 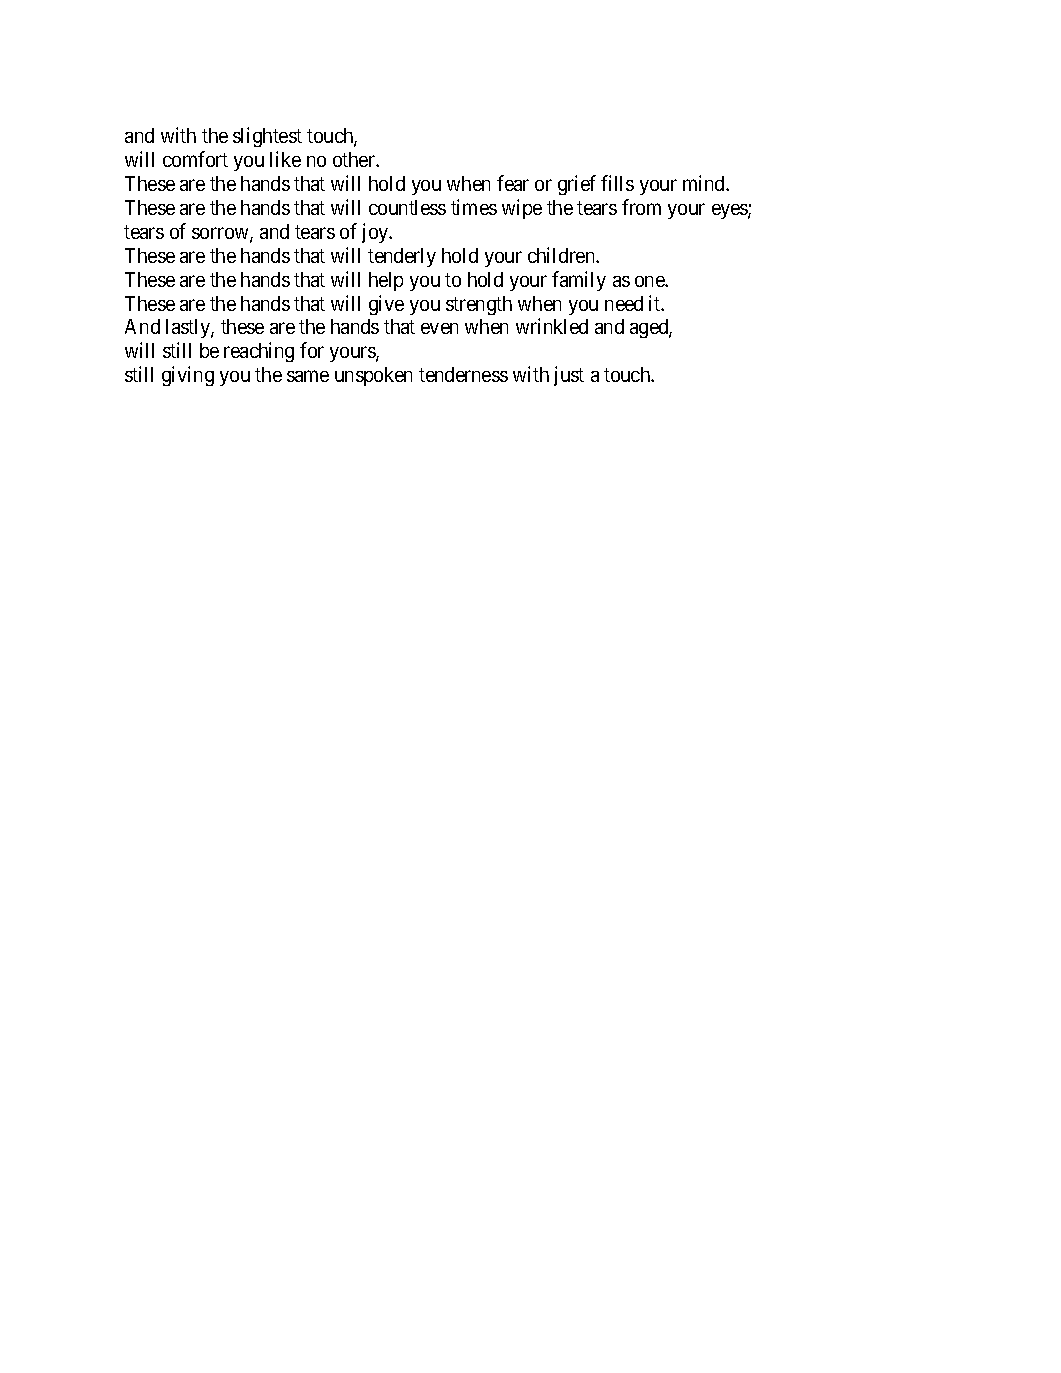 What do you see at coordinates (188, 376) in the screenshot?
I see `giving` at bounding box center [188, 376].
